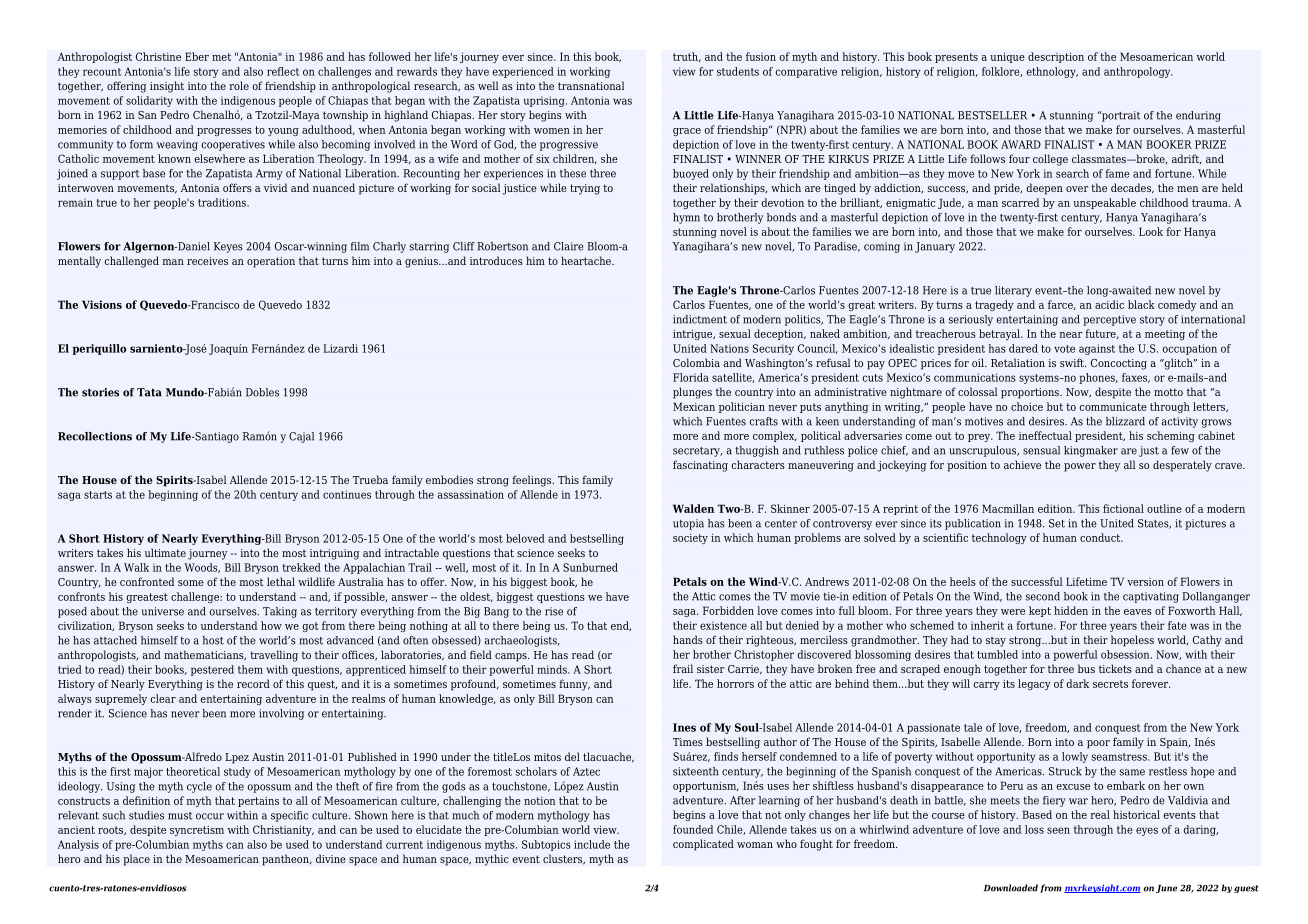 Image resolution: width=1308 pixels, height=924 pixels. I want to click on place, so click(136, 860).
